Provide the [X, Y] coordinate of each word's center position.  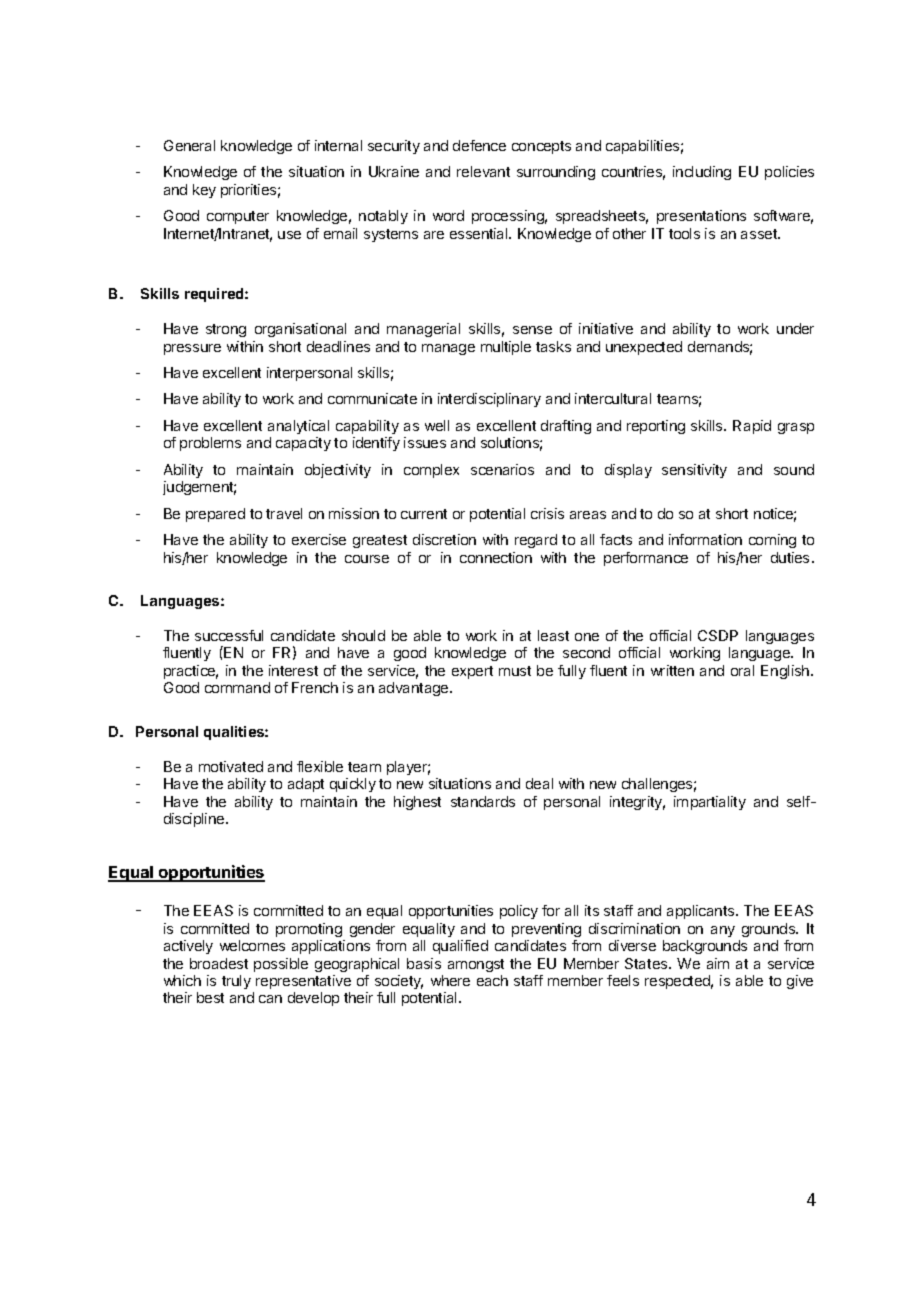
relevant [483, 171]
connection [496, 557]
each [492, 980]
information [705, 539]
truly [236, 982]
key [204, 191]
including [702, 173]
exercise [319, 539]
